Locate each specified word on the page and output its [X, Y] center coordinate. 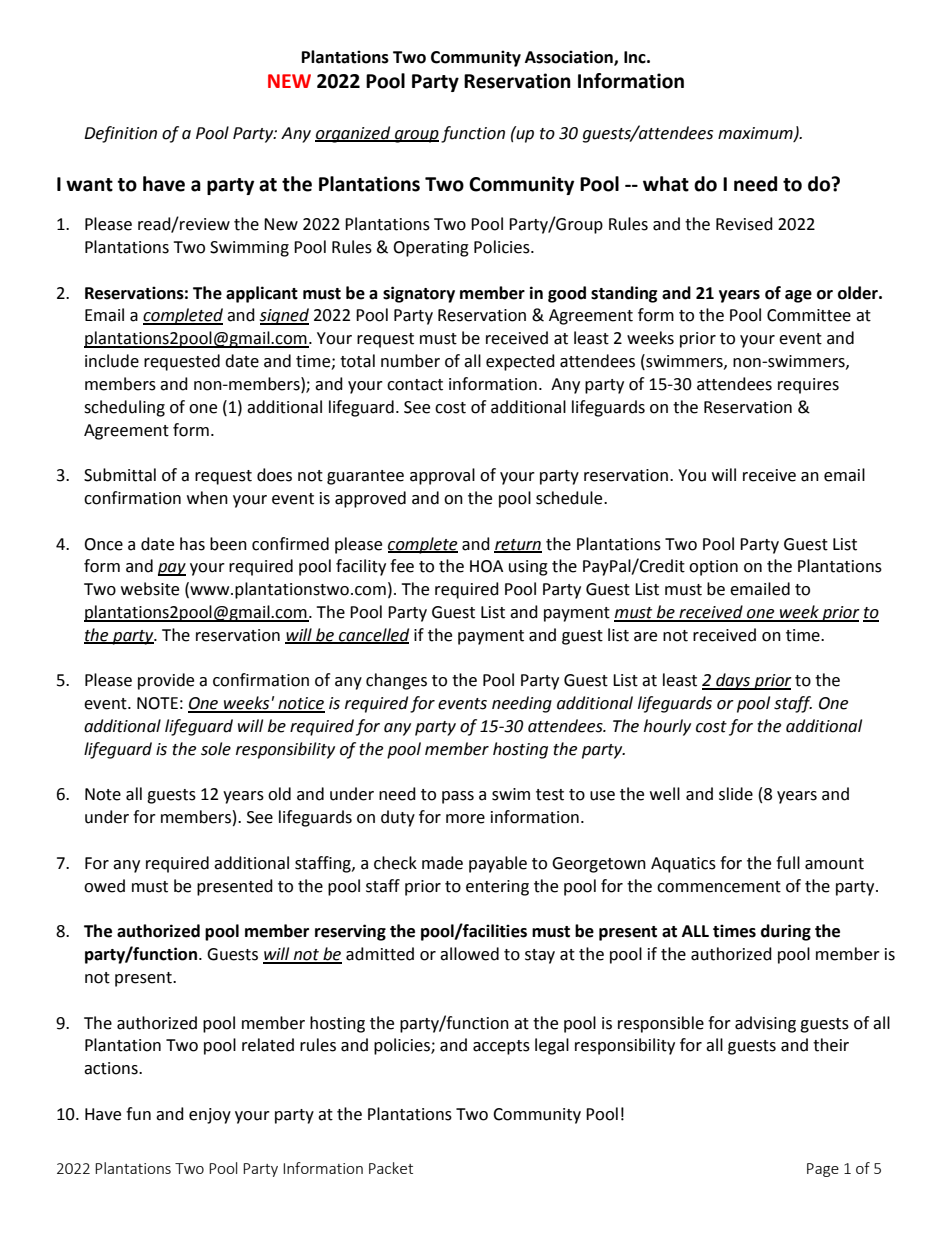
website [150, 589]
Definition [120, 134]
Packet [391, 1168]
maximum [756, 134]
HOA [486, 566]
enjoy [210, 1116]
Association [570, 57]
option [713, 568]
